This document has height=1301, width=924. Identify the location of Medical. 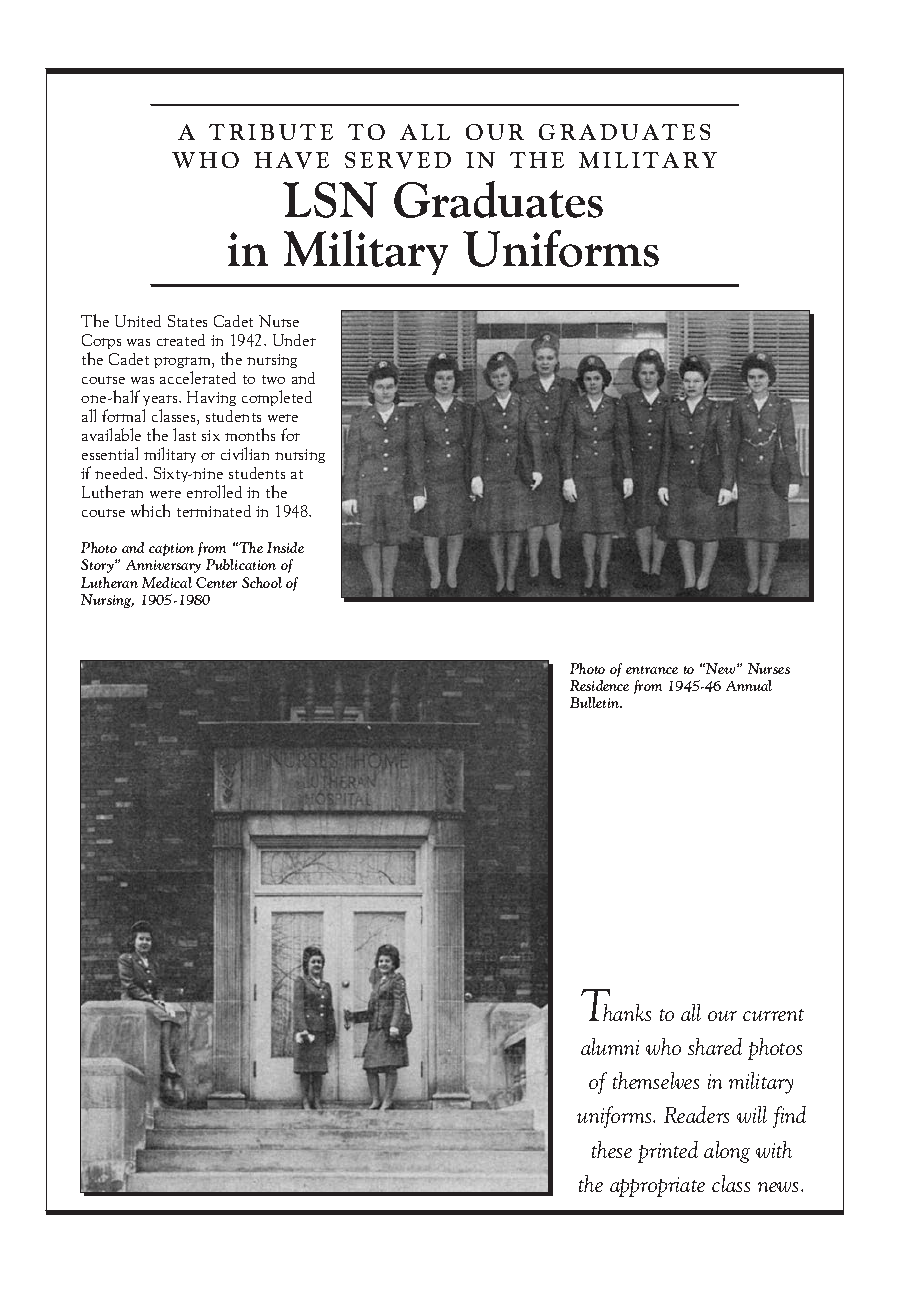
(167, 582).
